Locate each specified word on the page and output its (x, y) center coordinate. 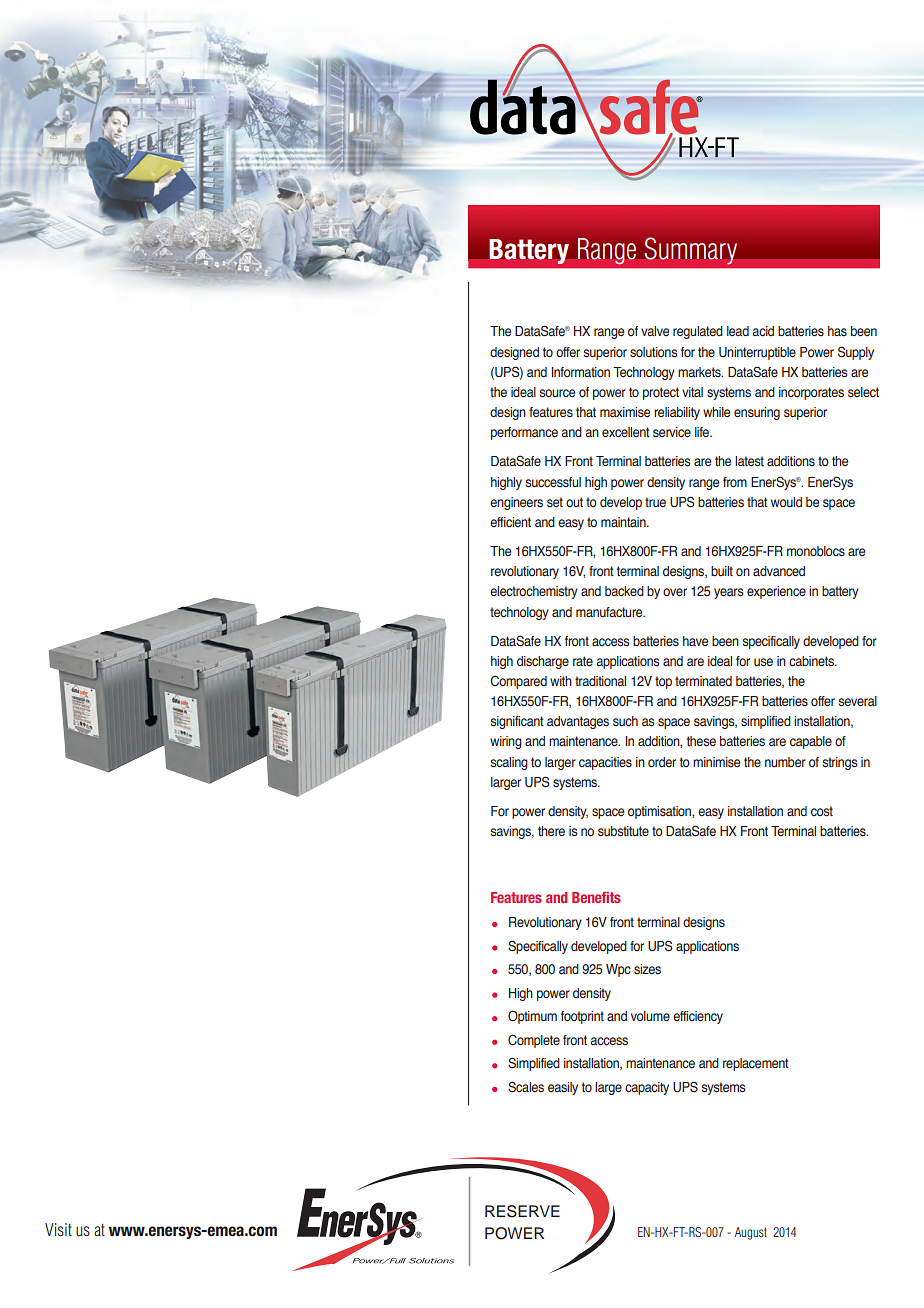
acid (763, 331)
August (751, 1233)
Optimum (532, 1017)
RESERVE (522, 1211)
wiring (506, 742)
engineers (516, 503)
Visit (58, 1230)
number (785, 762)
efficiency (698, 1017)
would (786, 502)
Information (581, 372)
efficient (510, 522)
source (557, 393)
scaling (509, 763)
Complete (534, 1041)
